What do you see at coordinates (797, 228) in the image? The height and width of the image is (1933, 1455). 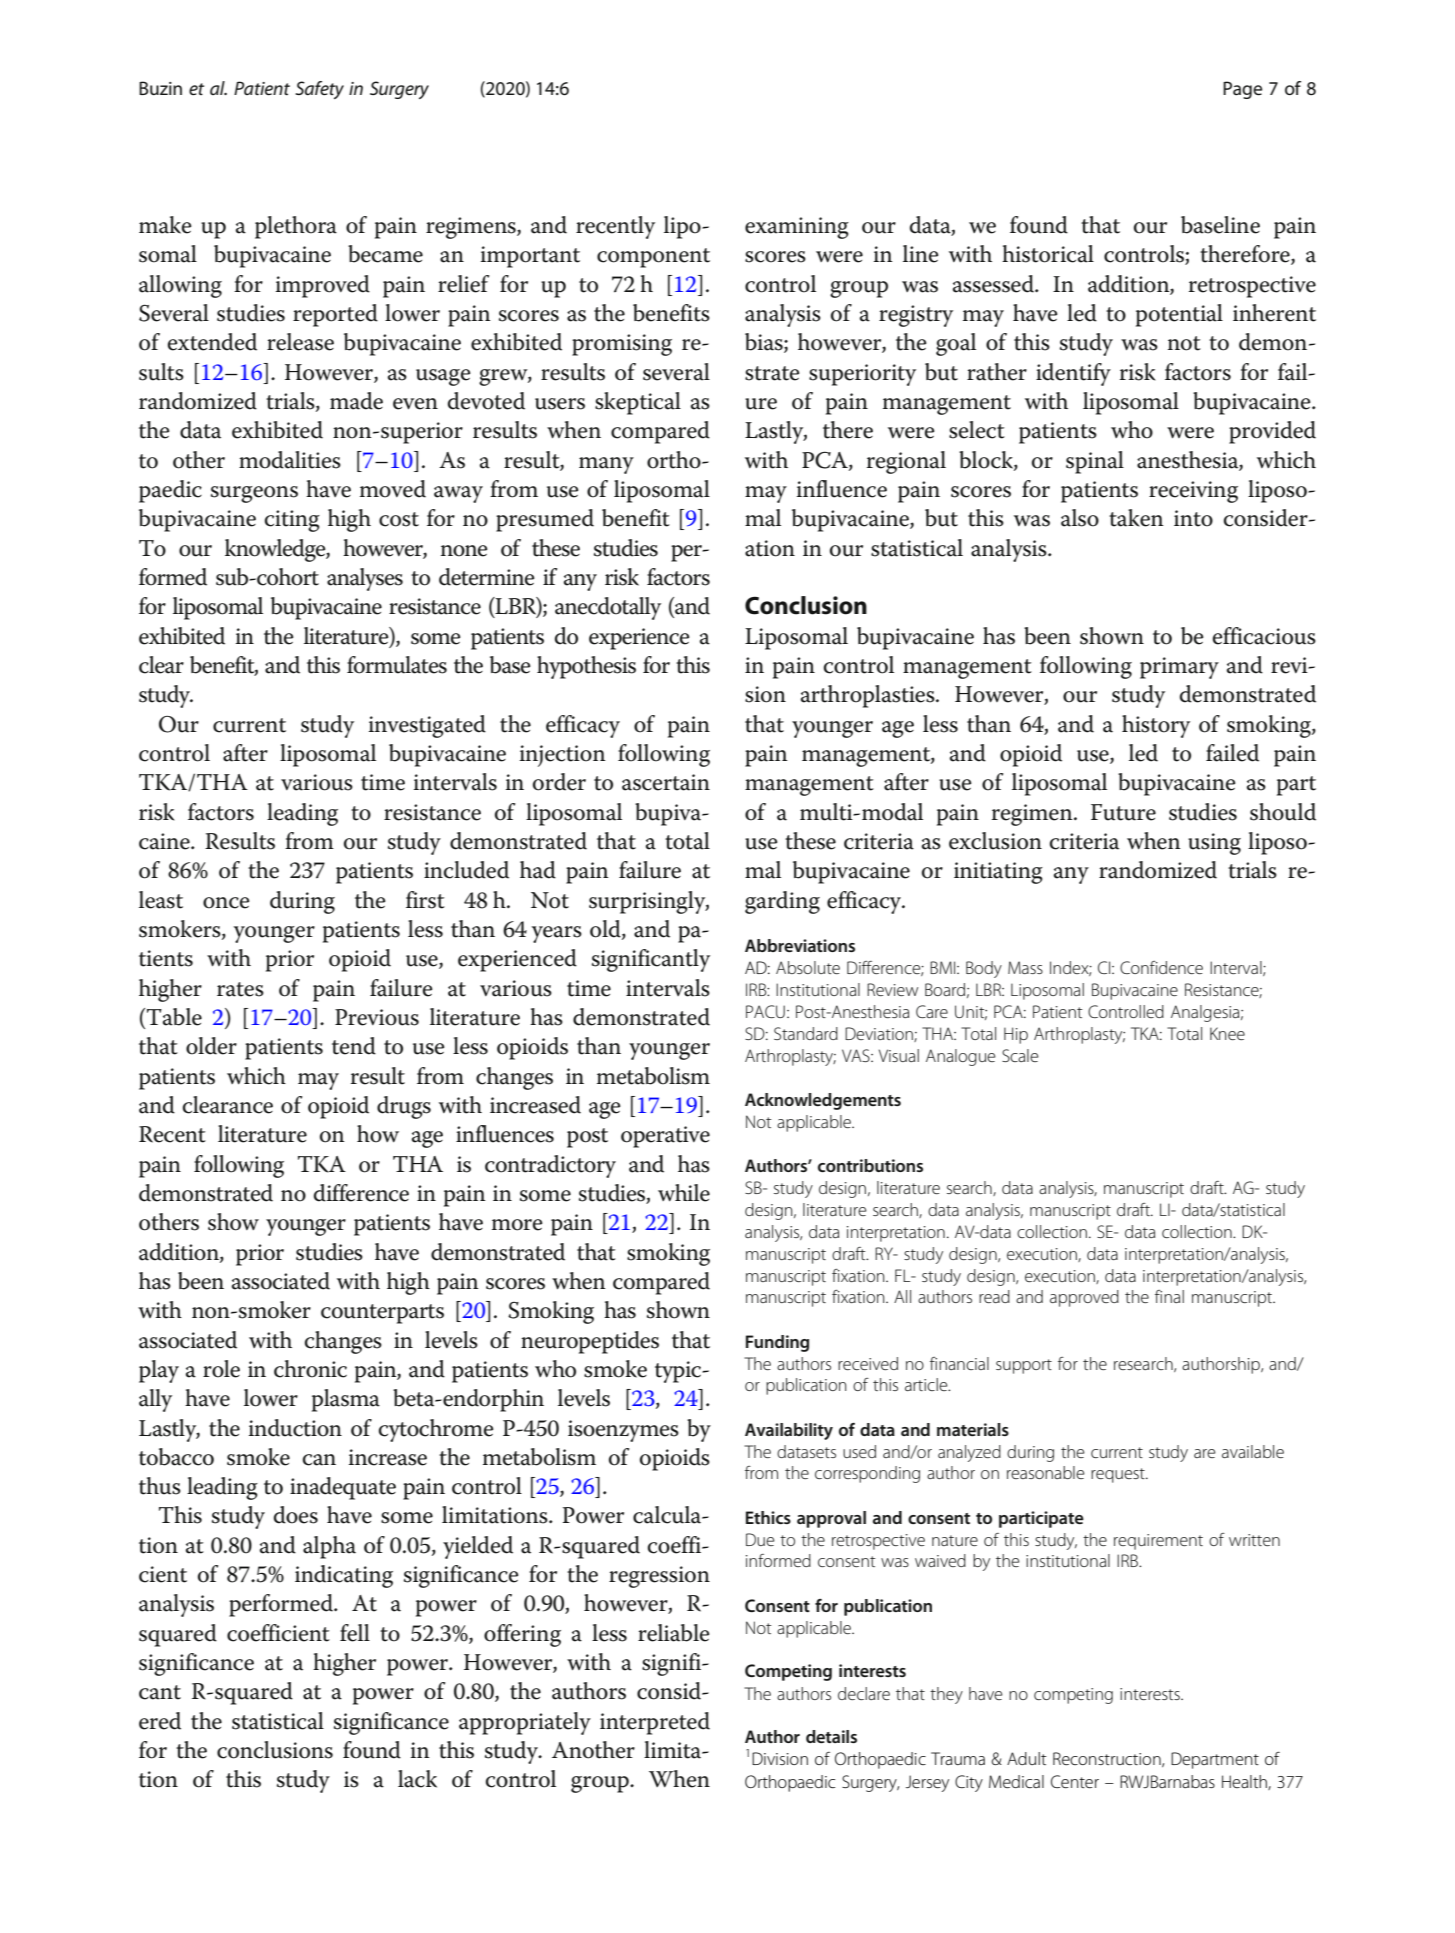 I see `examining` at bounding box center [797, 228].
